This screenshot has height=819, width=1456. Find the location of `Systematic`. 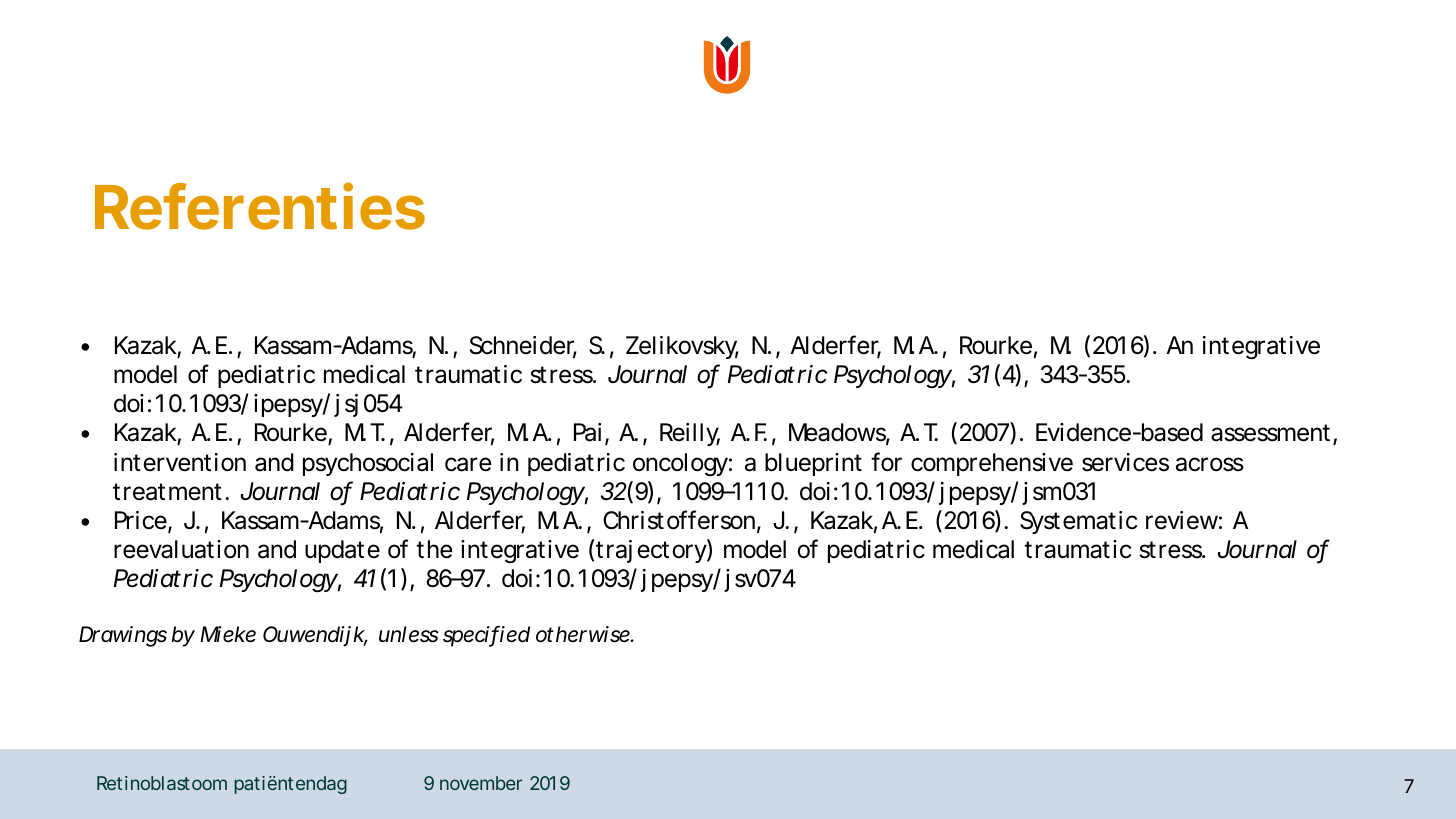

Systematic is located at coordinates (1078, 522).
